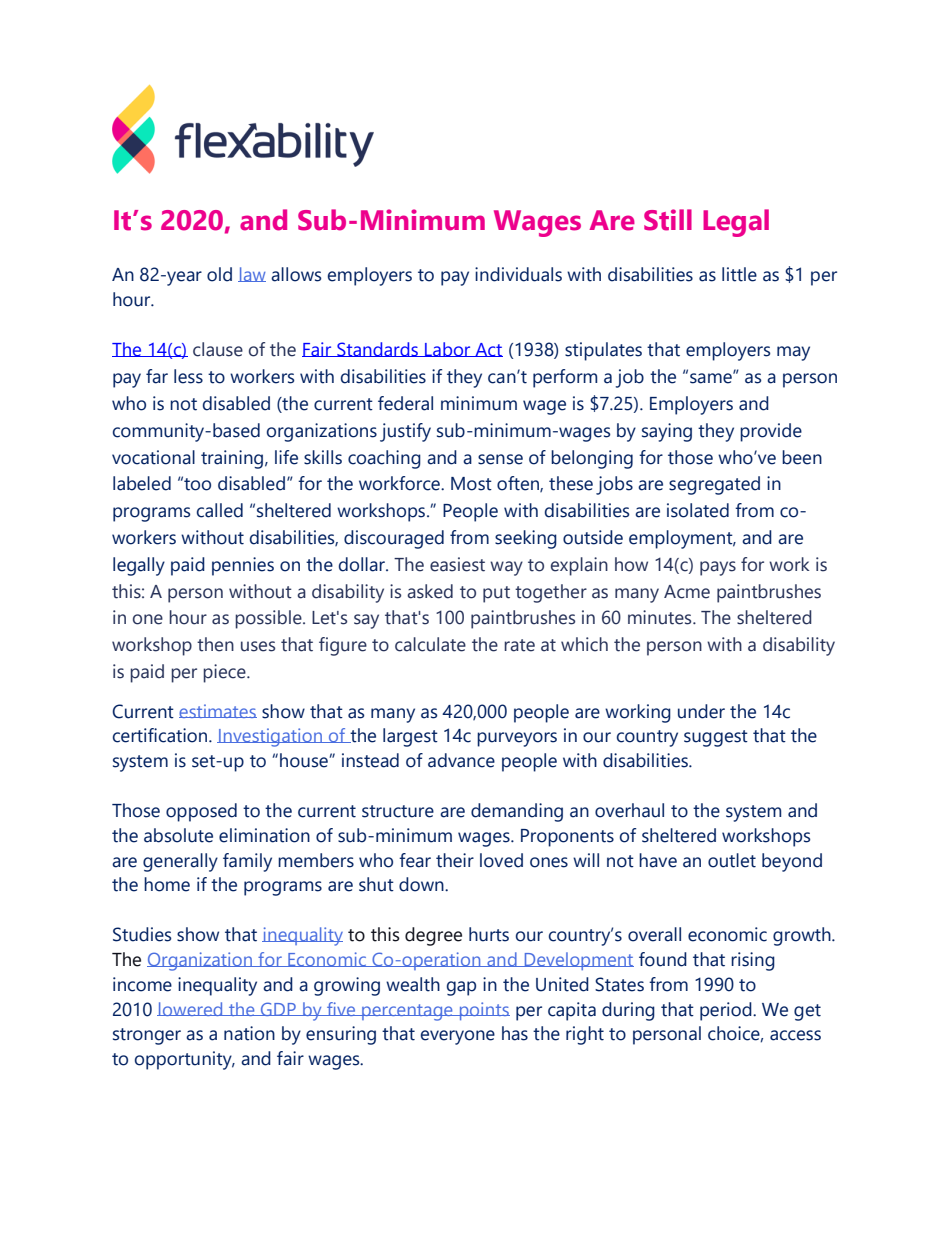 This page has height=1233, width=952. What do you see at coordinates (191, 1009) in the page?
I see `lowered` at bounding box center [191, 1009].
